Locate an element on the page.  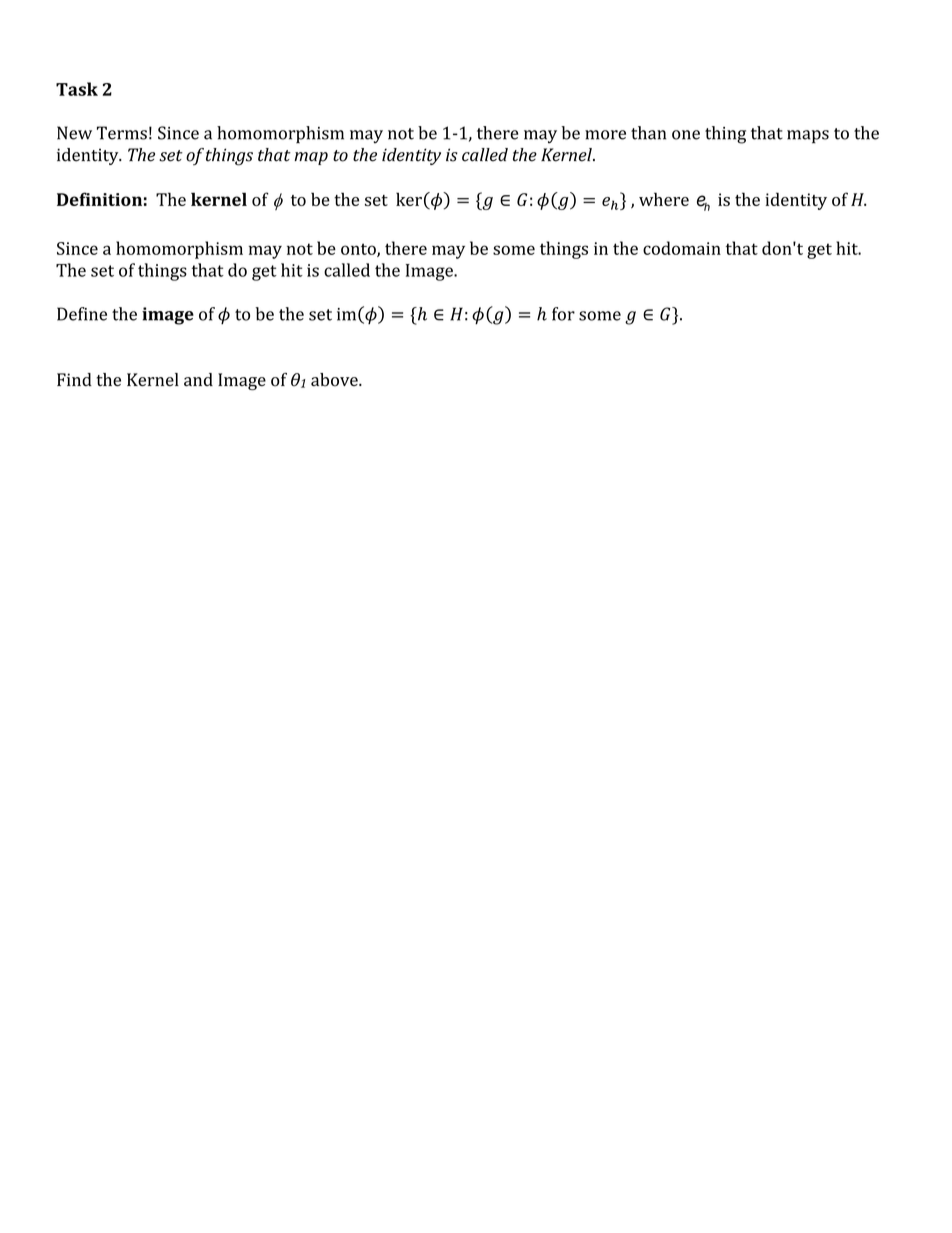
one is located at coordinates (686, 135).
